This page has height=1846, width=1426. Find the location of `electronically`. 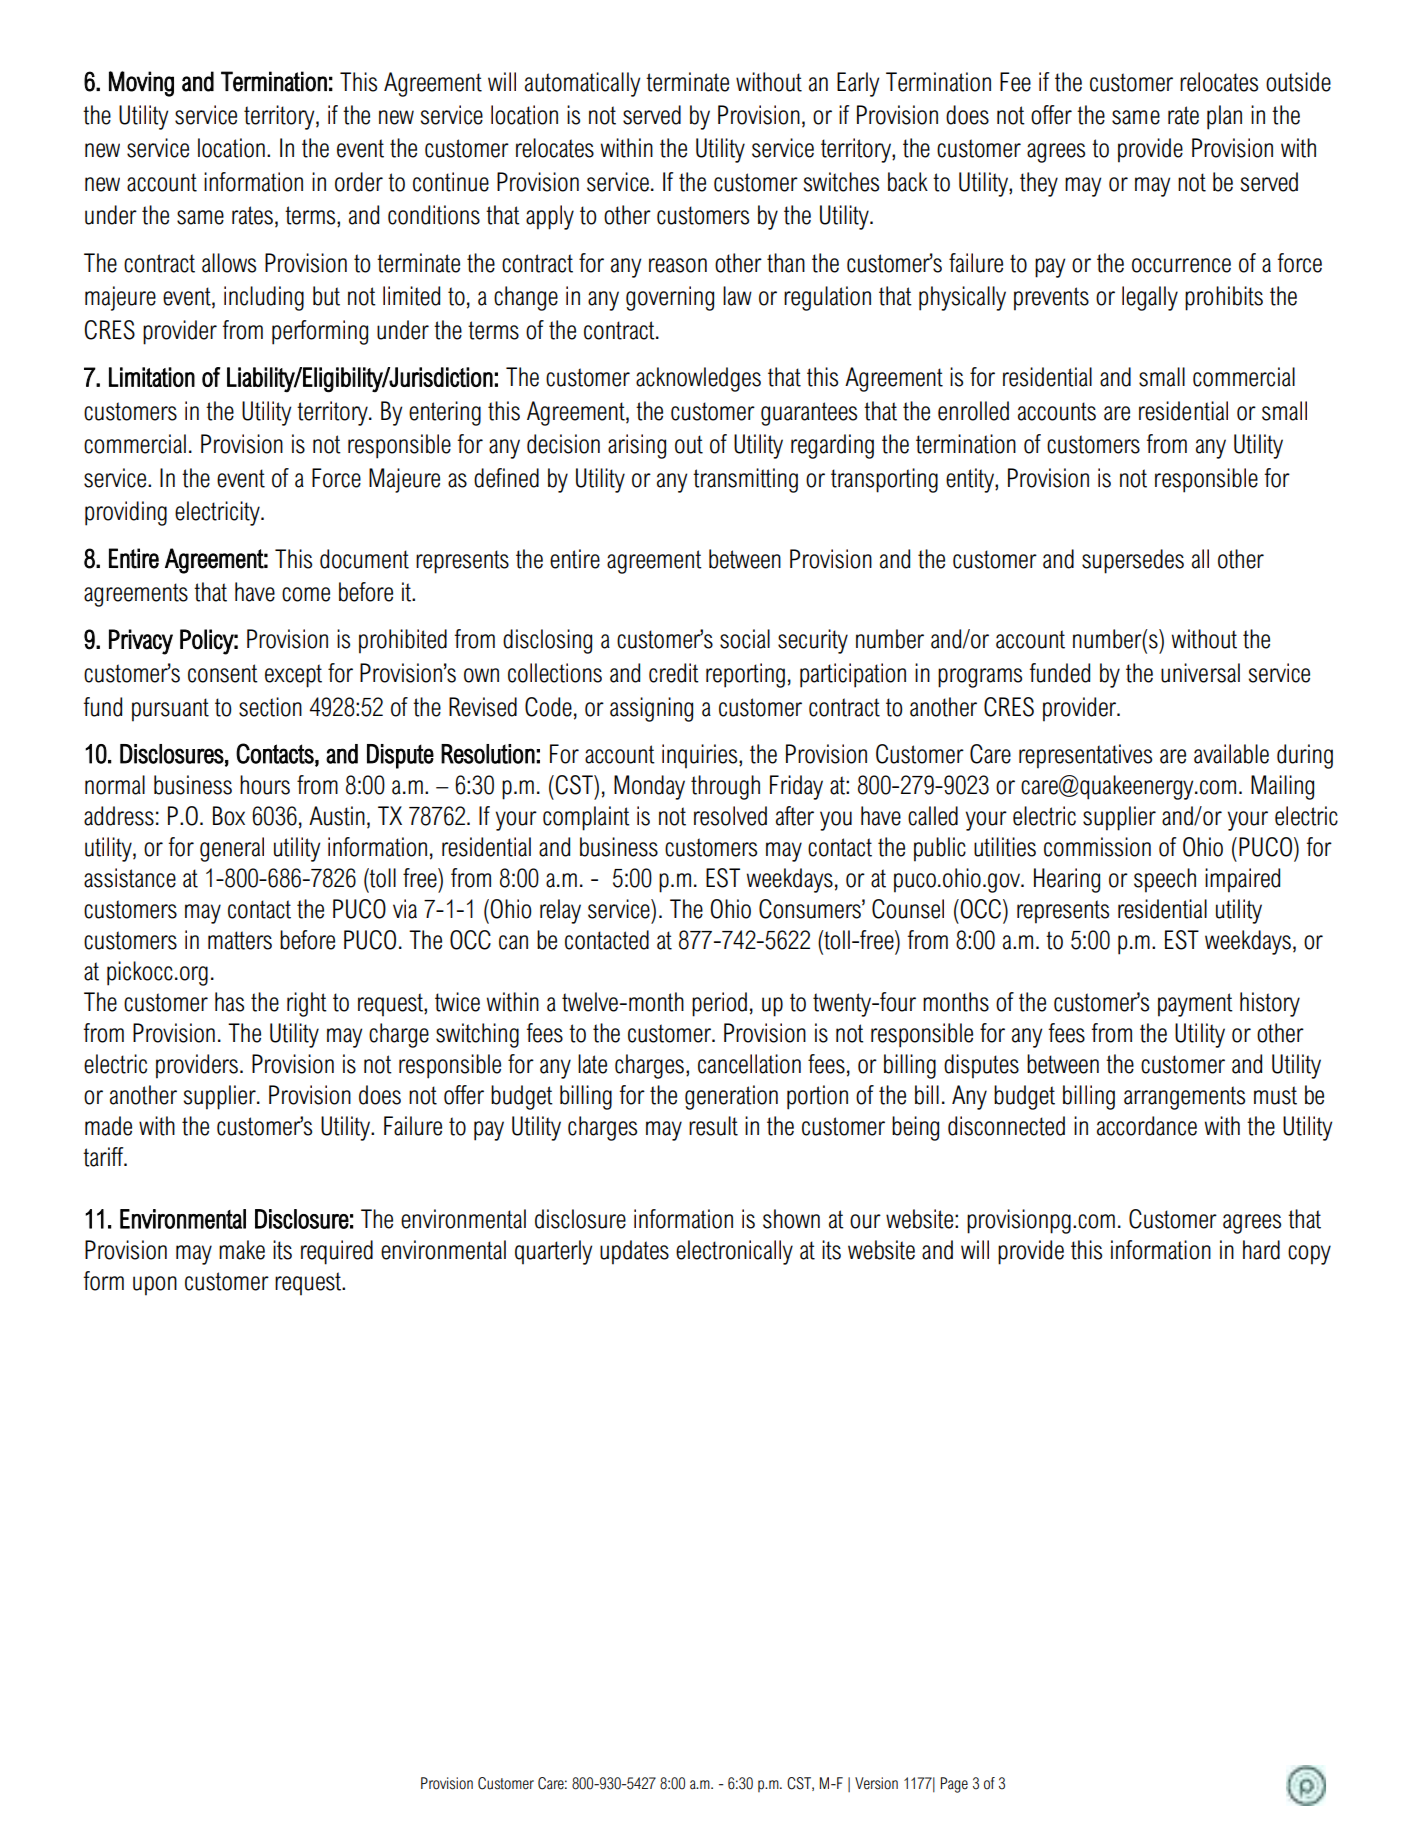

electronically is located at coordinates (734, 1252).
